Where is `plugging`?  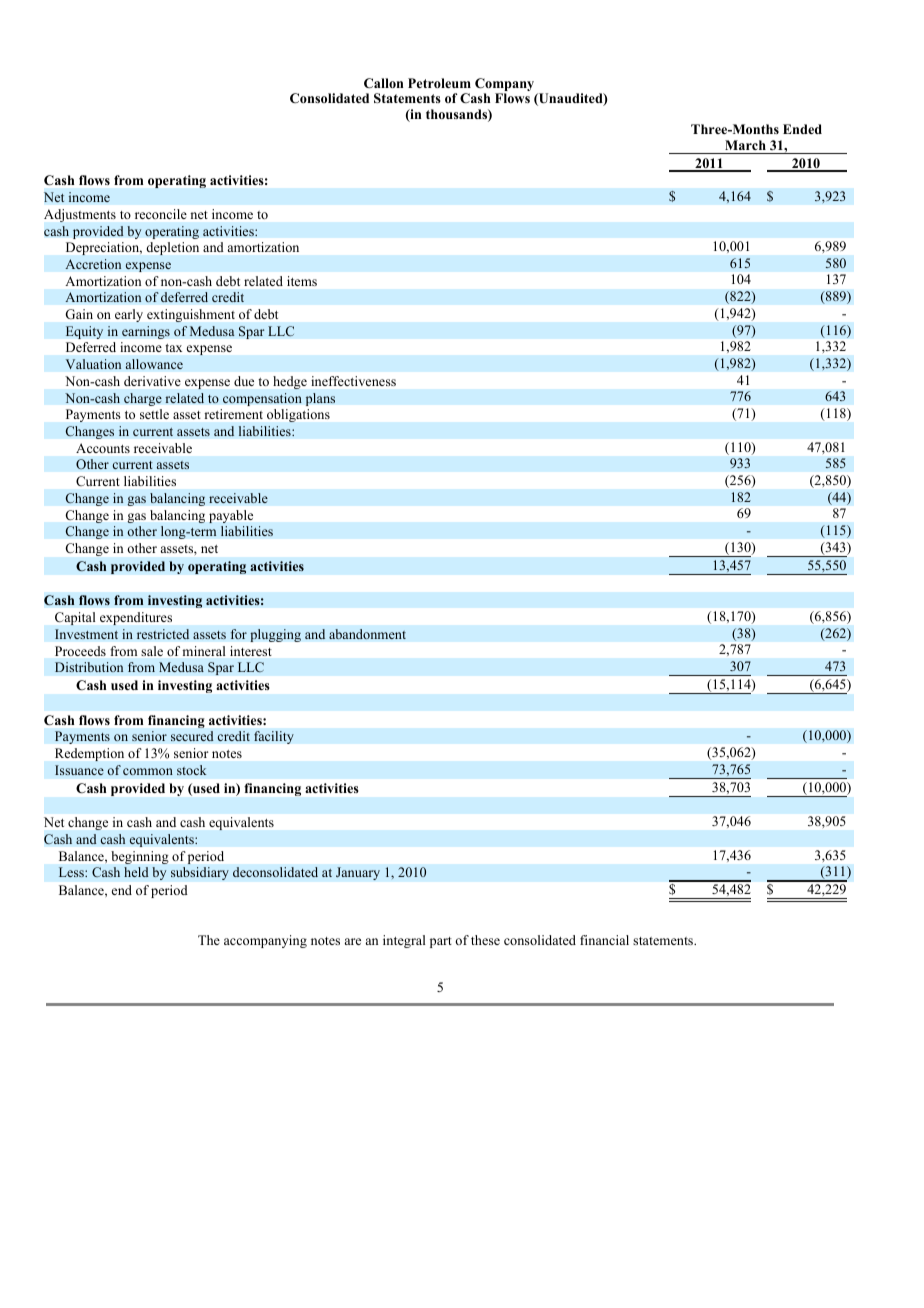 plugging is located at coordinates (275, 635).
